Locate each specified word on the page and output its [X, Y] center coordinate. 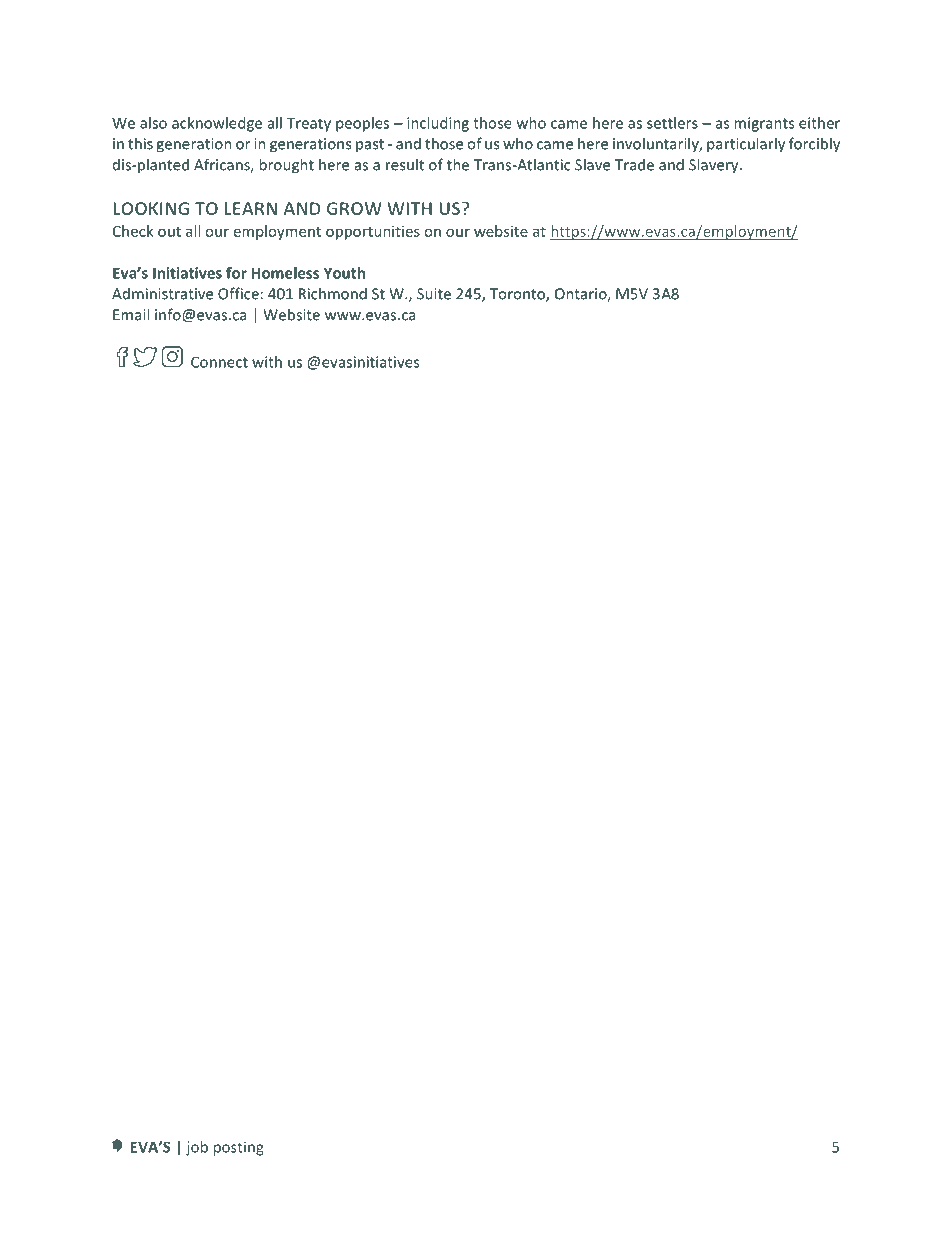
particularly [746, 145]
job [197, 1148]
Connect [219, 362]
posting [239, 1148]
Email [131, 314]
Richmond [333, 293]
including [438, 124]
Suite [434, 294]
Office [238, 293]
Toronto [518, 295]
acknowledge [217, 124]
